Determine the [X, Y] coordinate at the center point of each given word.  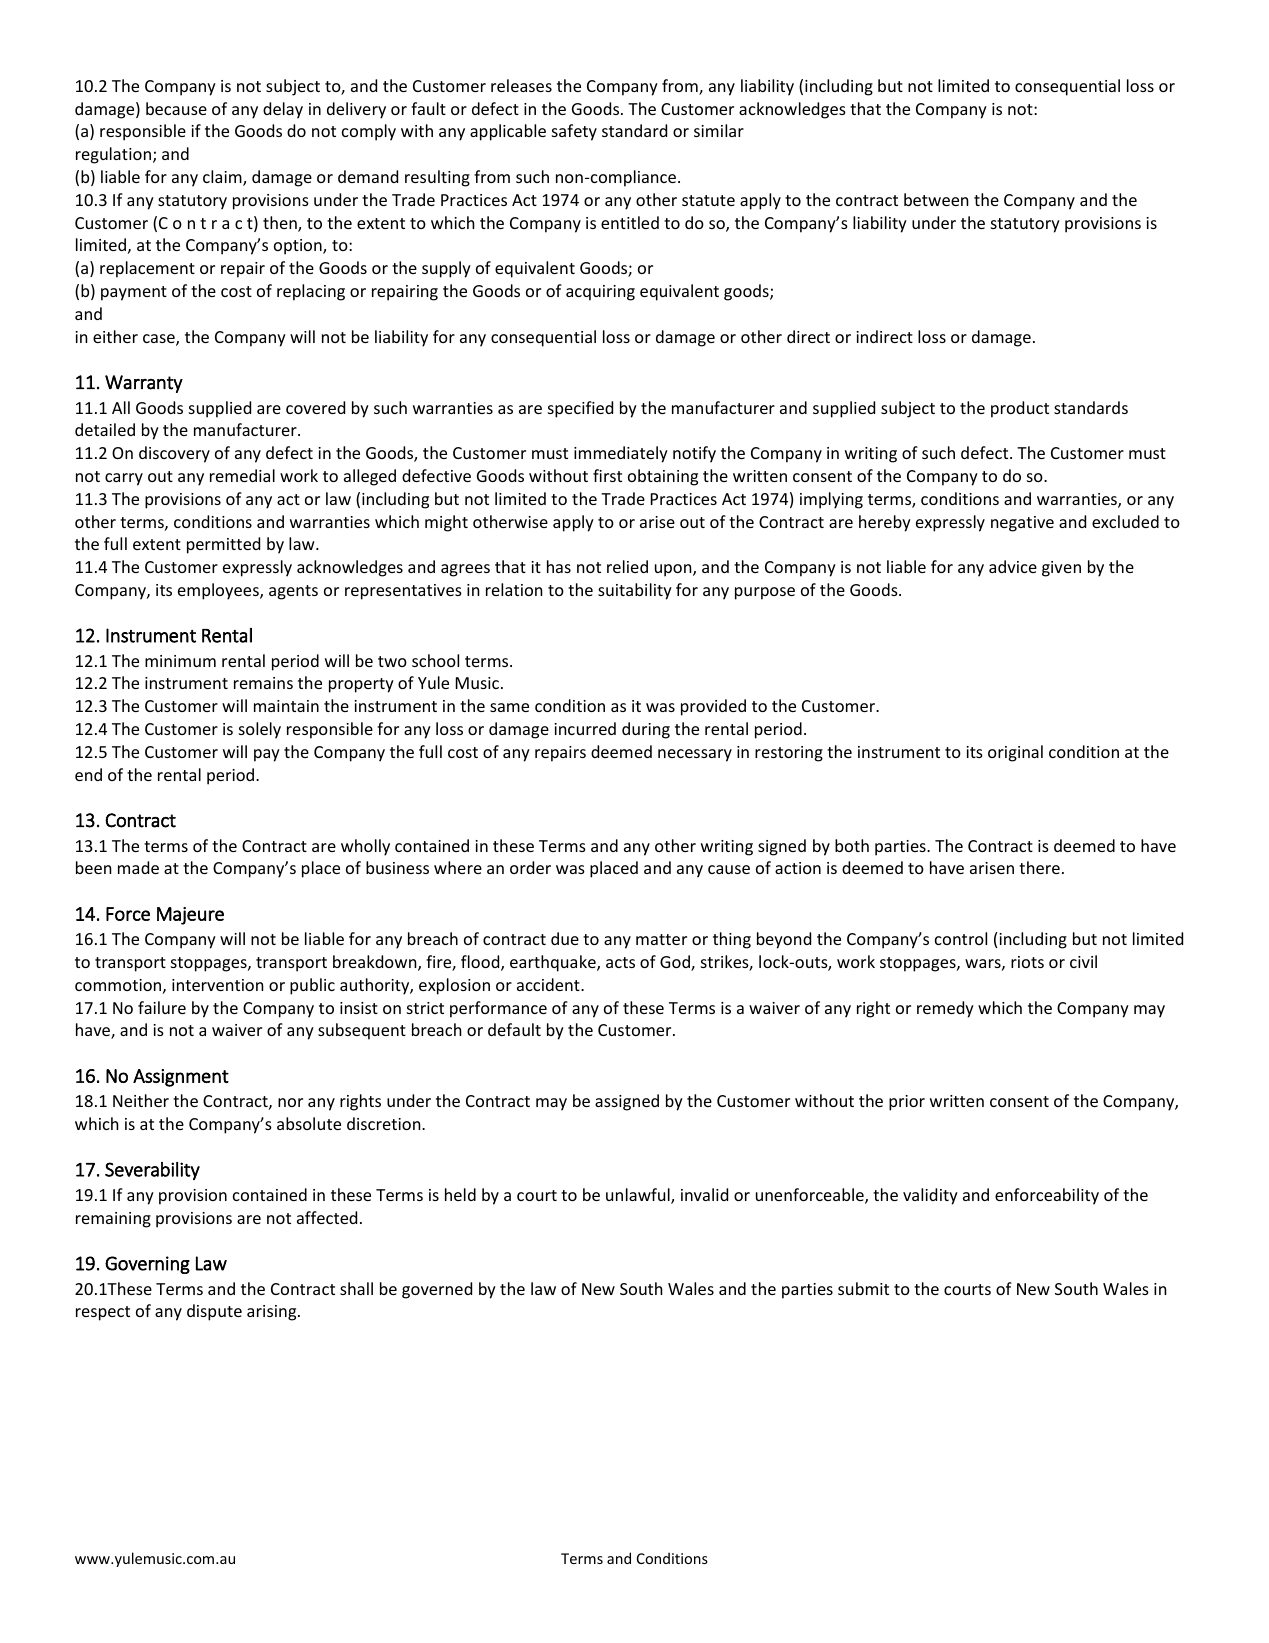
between [936, 199]
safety [574, 132]
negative [1022, 524]
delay [283, 110]
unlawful [639, 1196]
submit [863, 1288]
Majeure [190, 916]
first [607, 475]
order [530, 867]
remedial [242, 475]
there [1039, 867]
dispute [214, 1312]
